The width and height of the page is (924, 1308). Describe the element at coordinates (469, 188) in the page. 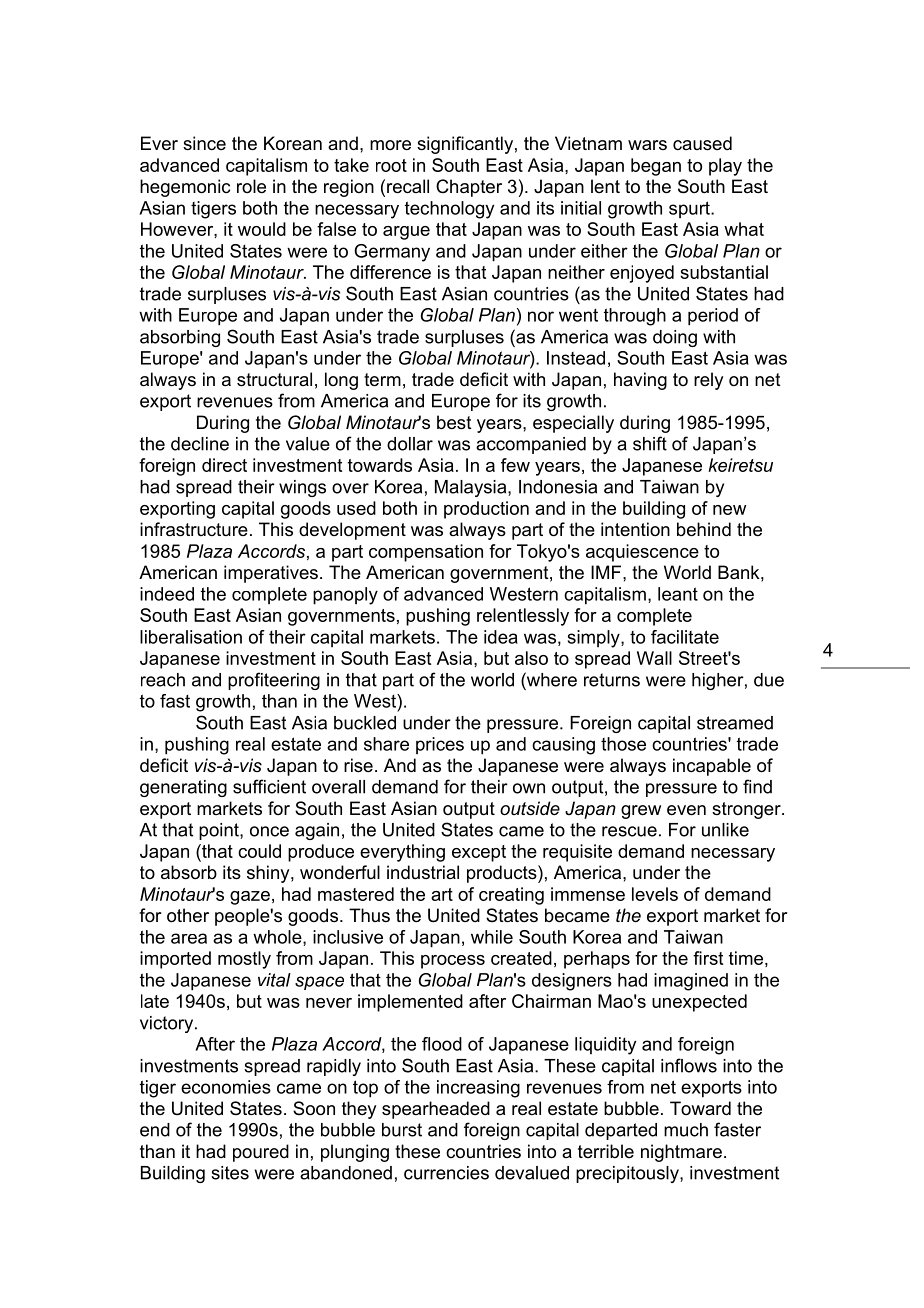

I see `Chapter` at that location.
